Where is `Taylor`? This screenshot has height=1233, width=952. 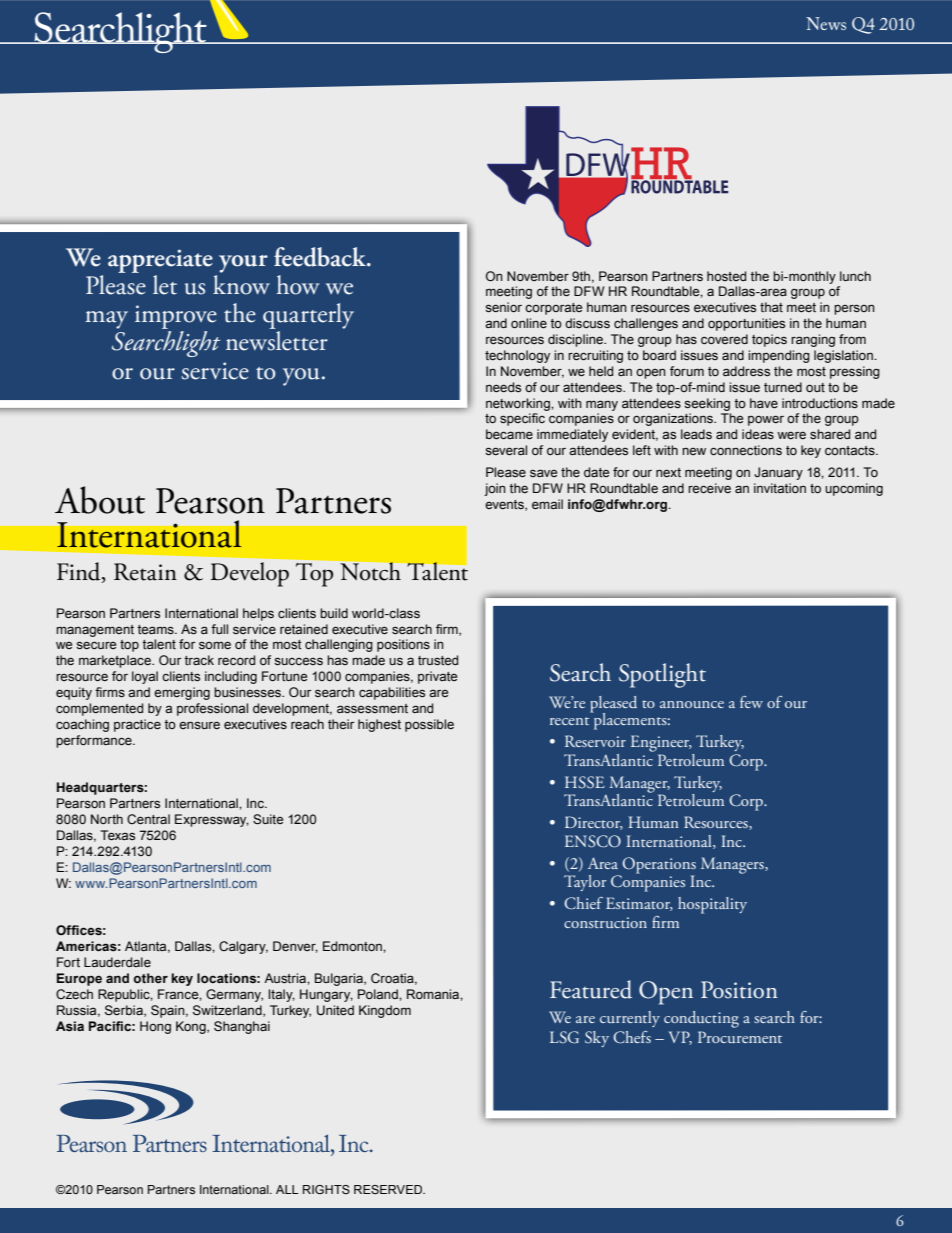 Taylor is located at coordinates (585, 883).
